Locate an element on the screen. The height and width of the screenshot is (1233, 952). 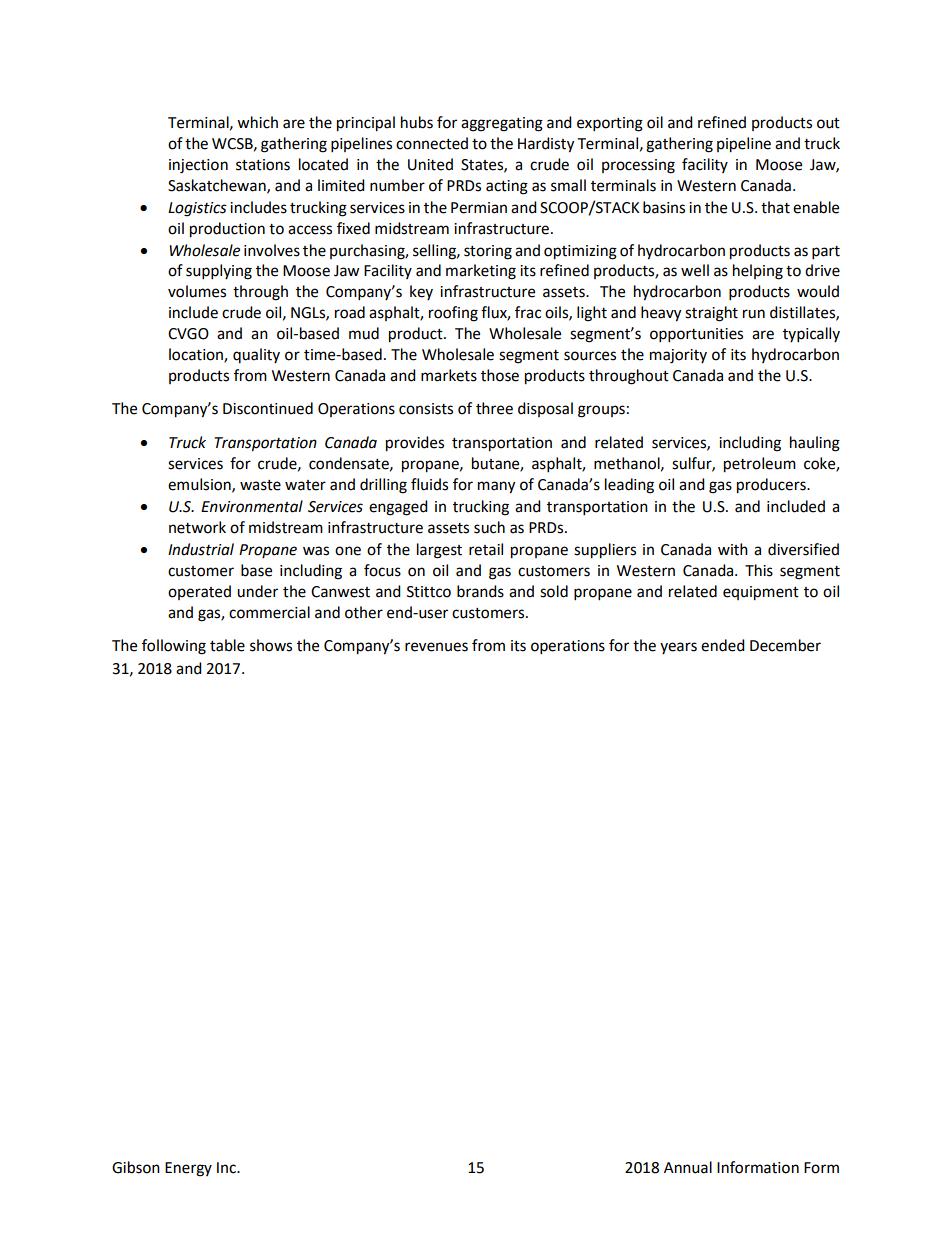
December is located at coordinates (785, 645).
